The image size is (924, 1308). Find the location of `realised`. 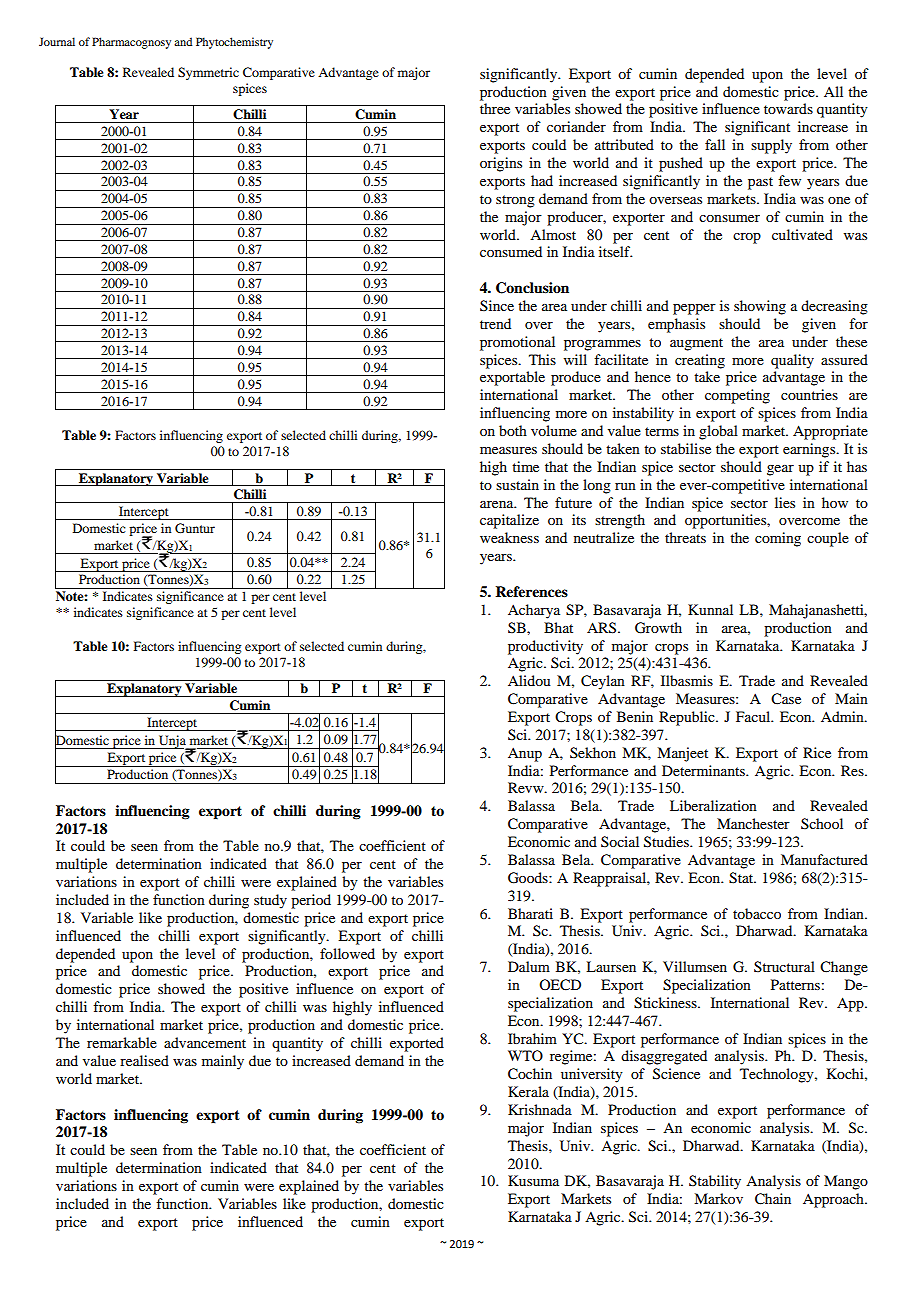

realised is located at coordinates (144, 1060).
